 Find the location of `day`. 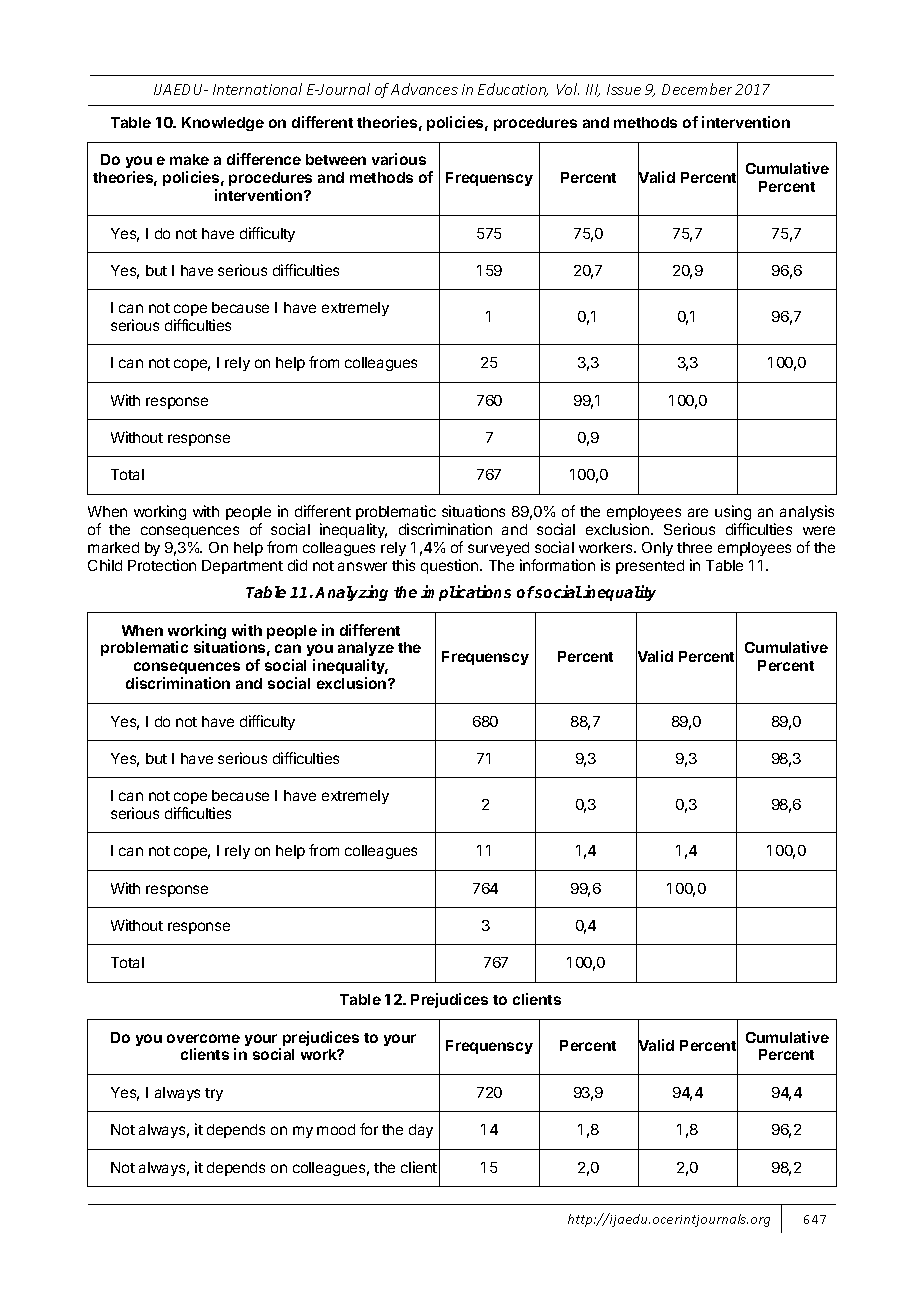

day is located at coordinates (421, 1131).
